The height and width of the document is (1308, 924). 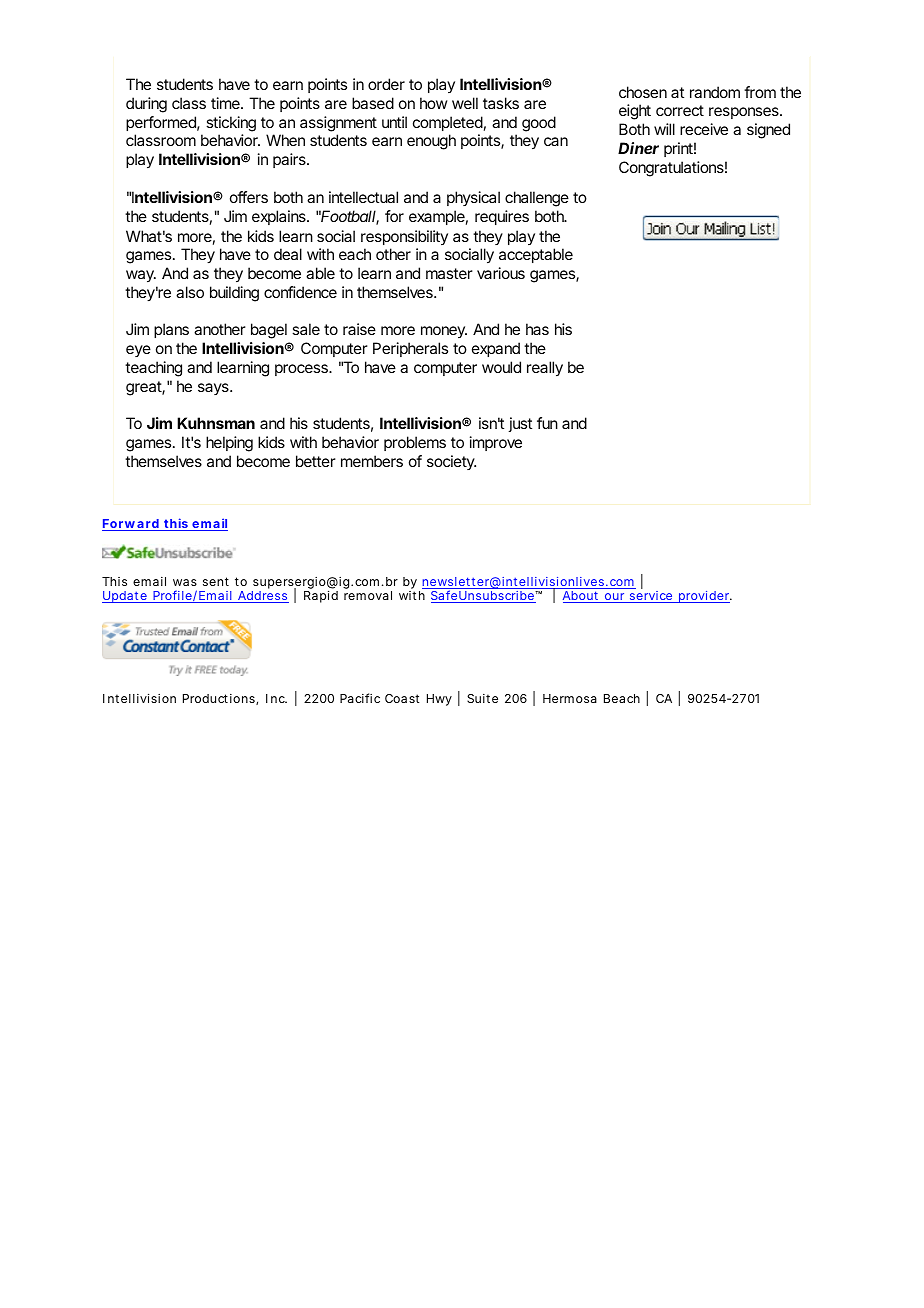 What do you see at coordinates (220, 699) in the document?
I see `Productions` at bounding box center [220, 699].
